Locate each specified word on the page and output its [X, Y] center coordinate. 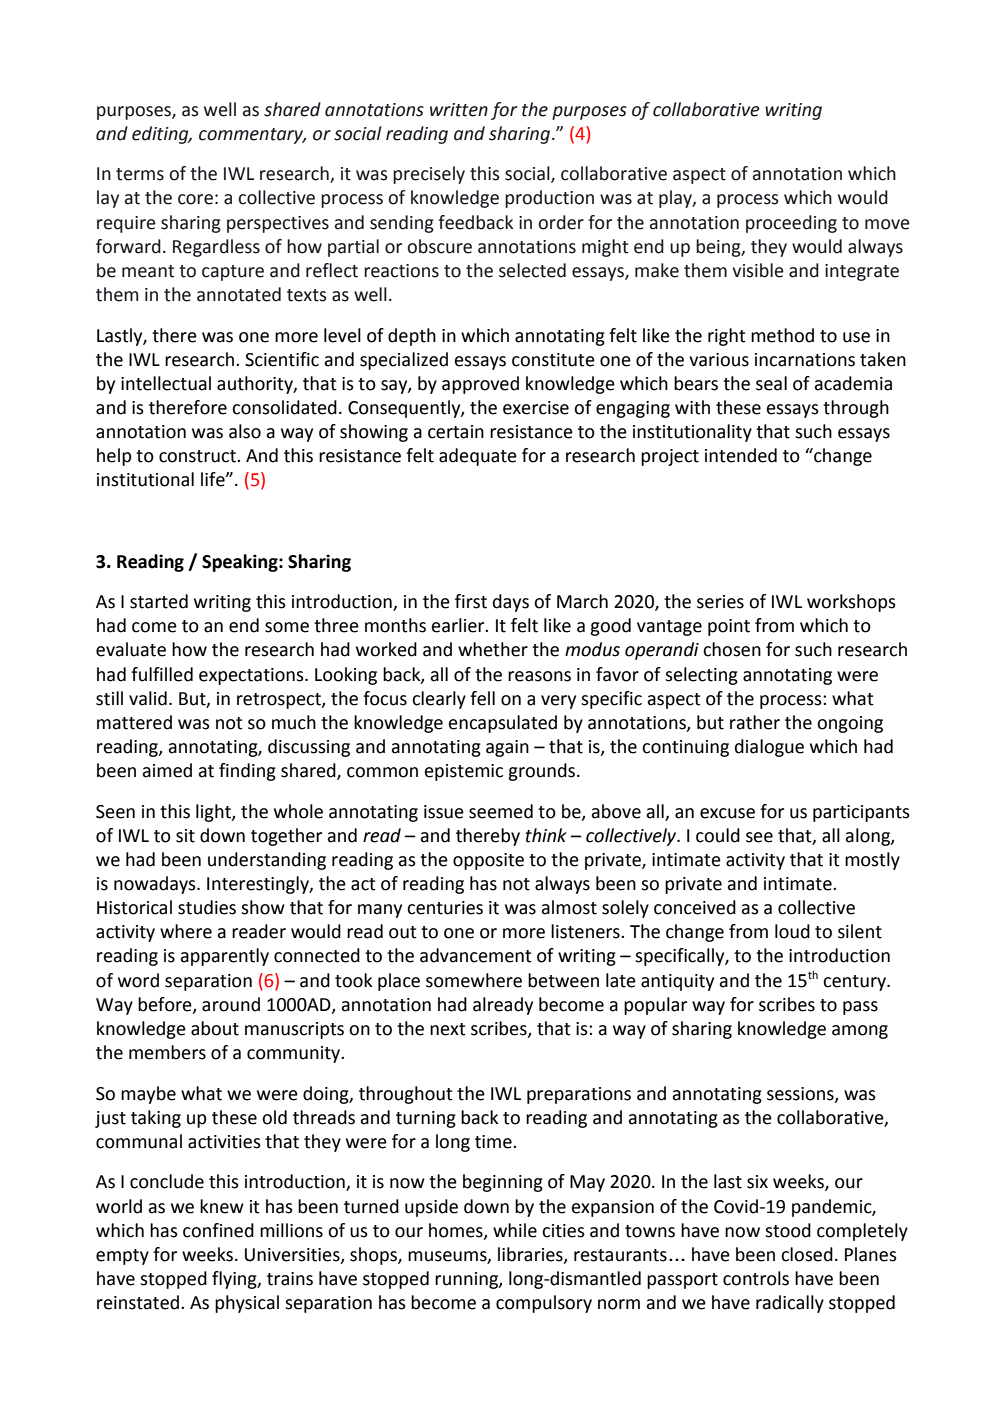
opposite [488, 861]
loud [792, 931]
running [467, 1280]
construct [198, 456]
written [459, 110]
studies [207, 907]
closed [807, 1254]
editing [161, 135]
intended [741, 455]
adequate [478, 457]
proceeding [791, 224]
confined [218, 1230]
